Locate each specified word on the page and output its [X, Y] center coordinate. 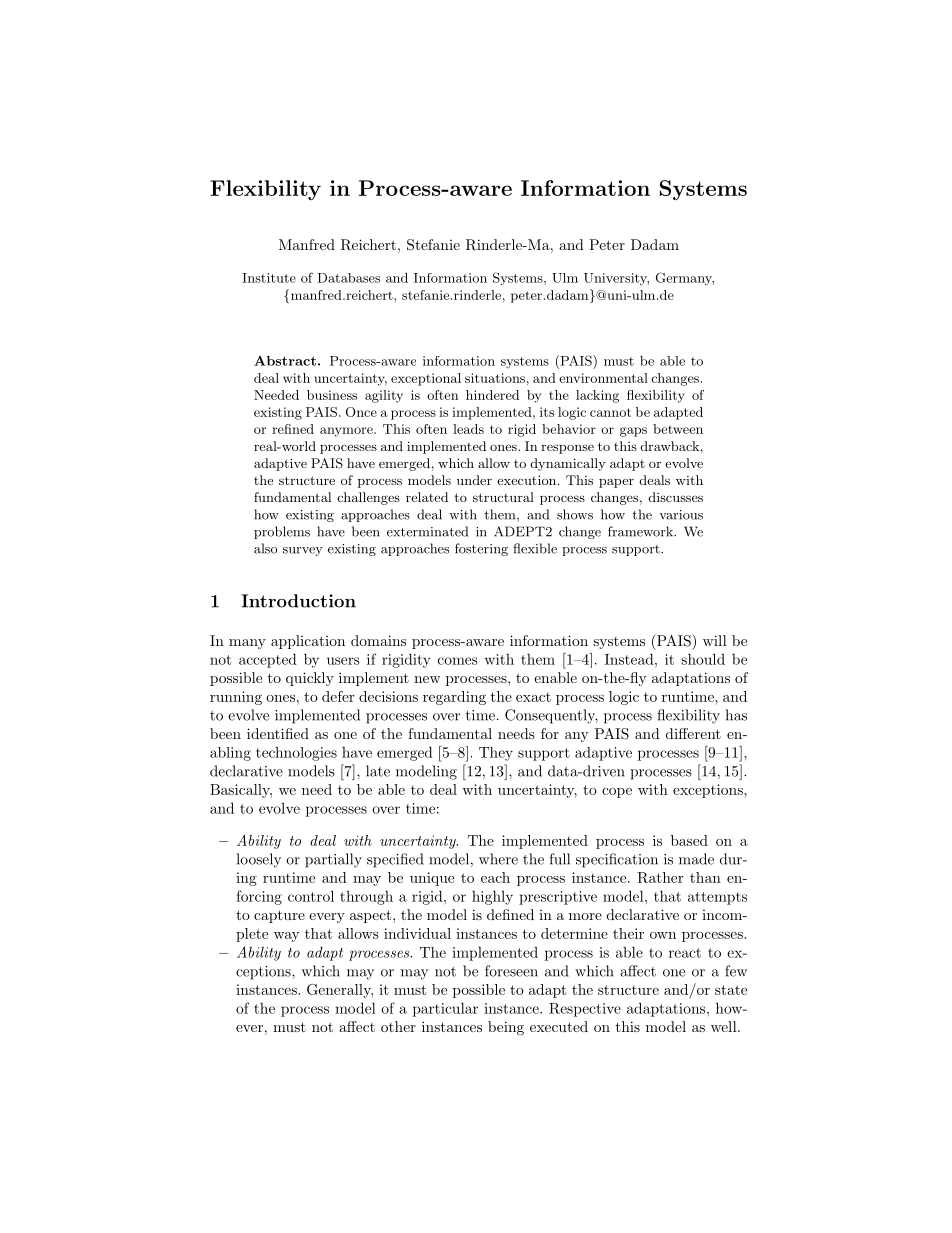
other [398, 1026]
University [616, 279]
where [498, 859]
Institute [269, 278]
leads [468, 429]
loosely [259, 860]
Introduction [298, 601]
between [678, 429]
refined [293, 429]
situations [495, 378]
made [696, 859]
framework [642, 531]
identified [278, 733]
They [496, 754]
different [693, 733]
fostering [481, 549]
